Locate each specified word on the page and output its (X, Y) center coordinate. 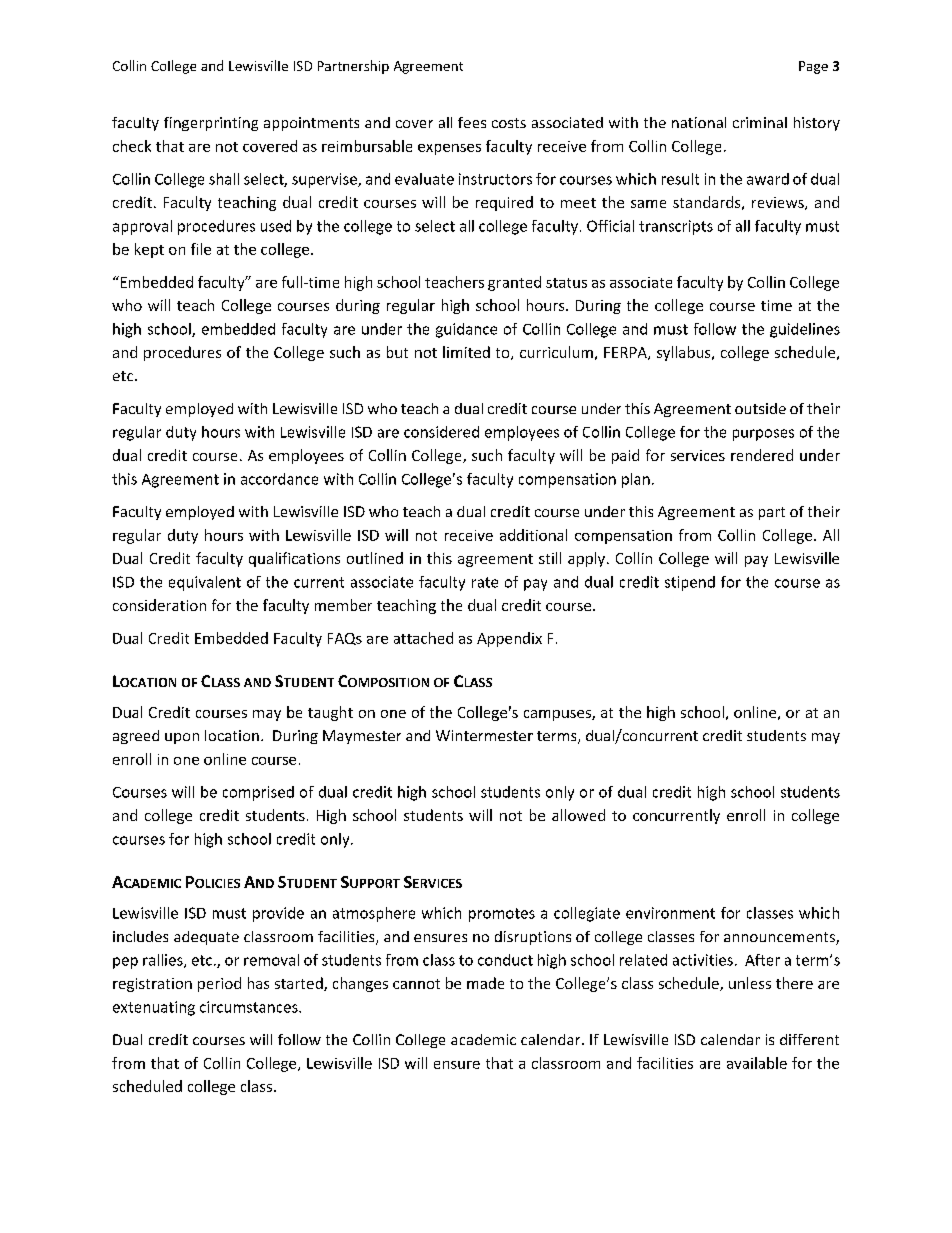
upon (182, 738)
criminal (760, 122)
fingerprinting (211, 124)
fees (472, 122)
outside (760, 408)
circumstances (250, 1007)
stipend (690, 583)
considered (441, 432)
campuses (558, 715)
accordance (279, 479)
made (485, 983)
